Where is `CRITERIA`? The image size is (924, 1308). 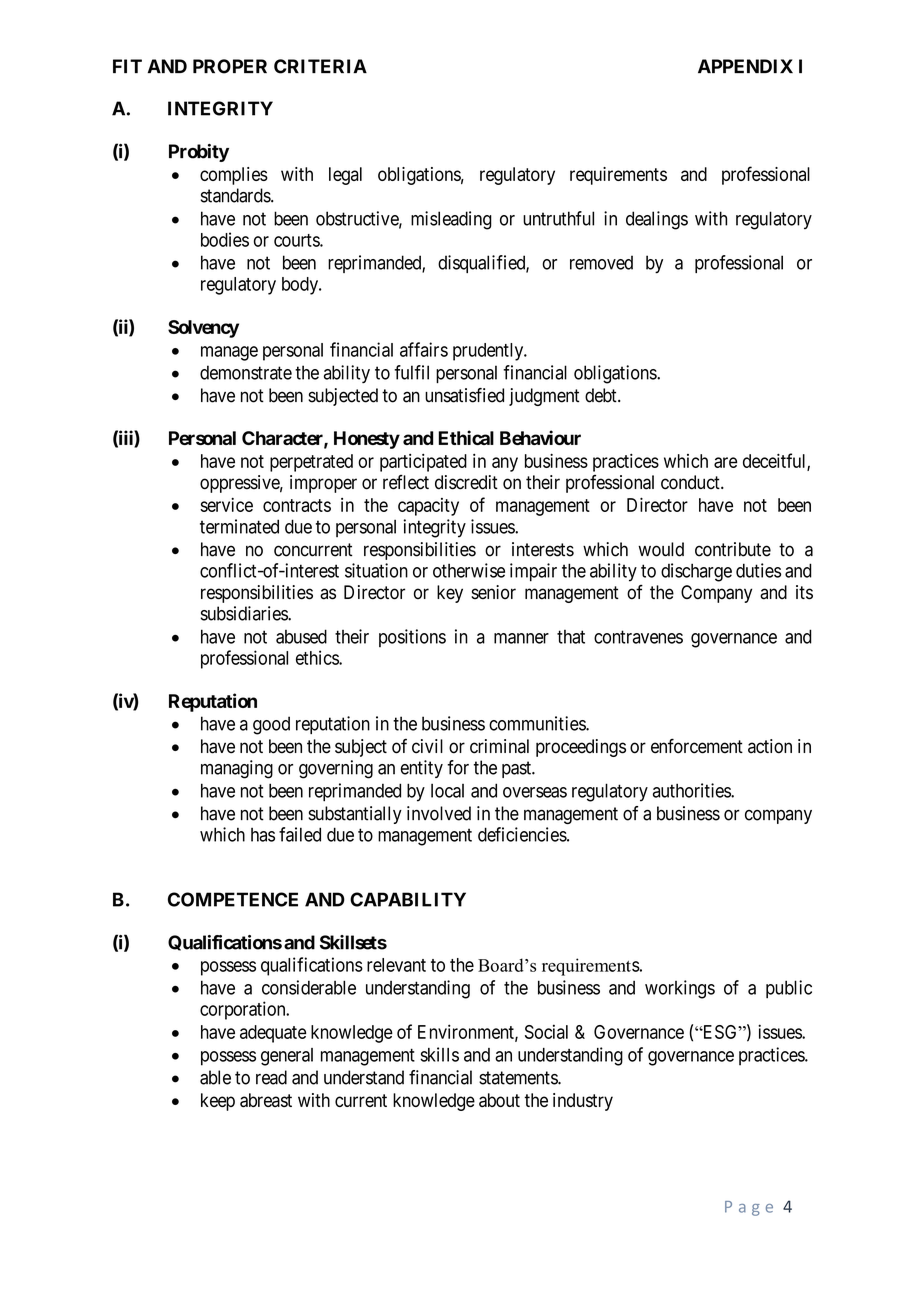 CRITERIA is located at coordinates (320, 66).
